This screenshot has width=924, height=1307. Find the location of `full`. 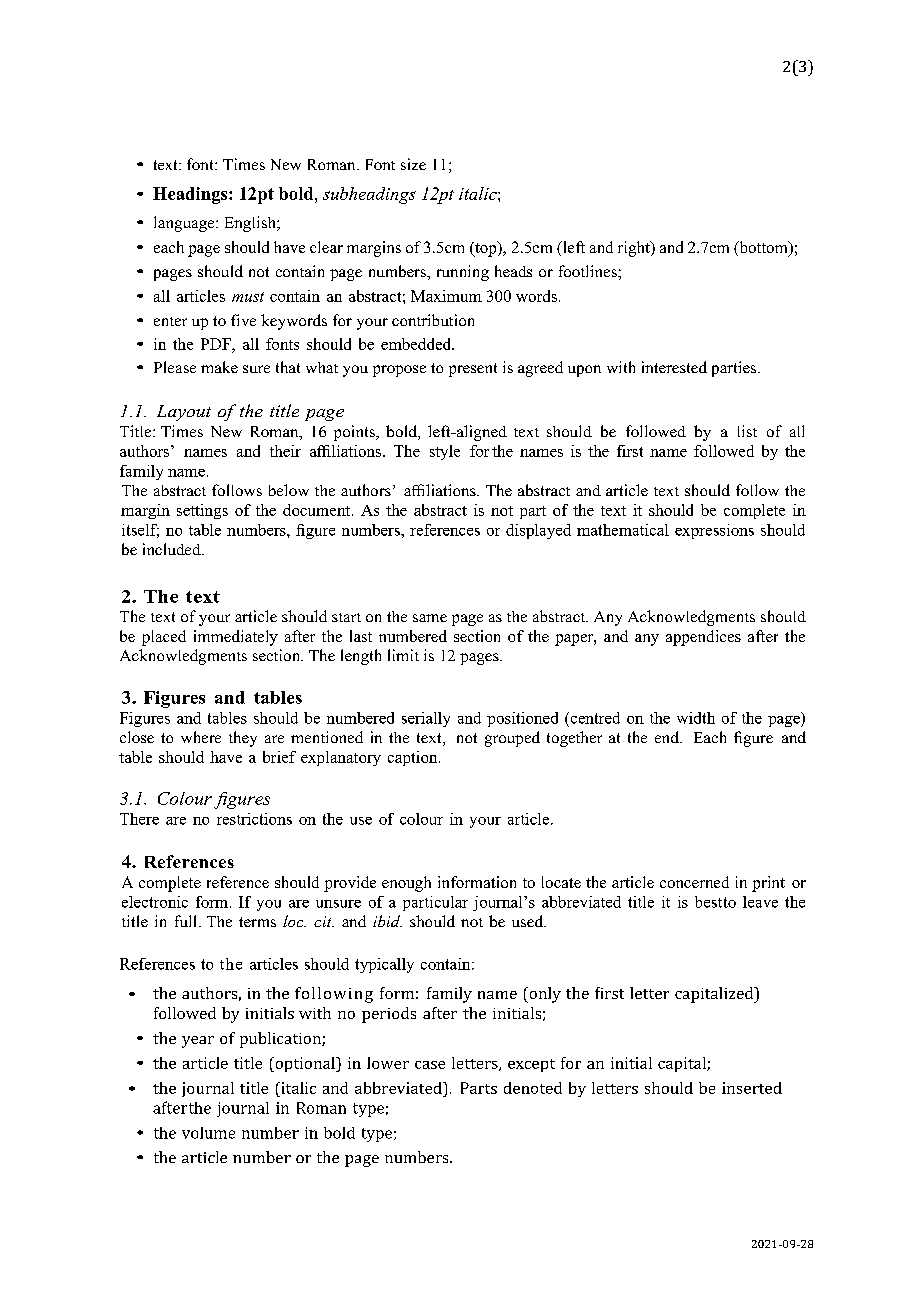

full is located at coordinates (185, 921).
